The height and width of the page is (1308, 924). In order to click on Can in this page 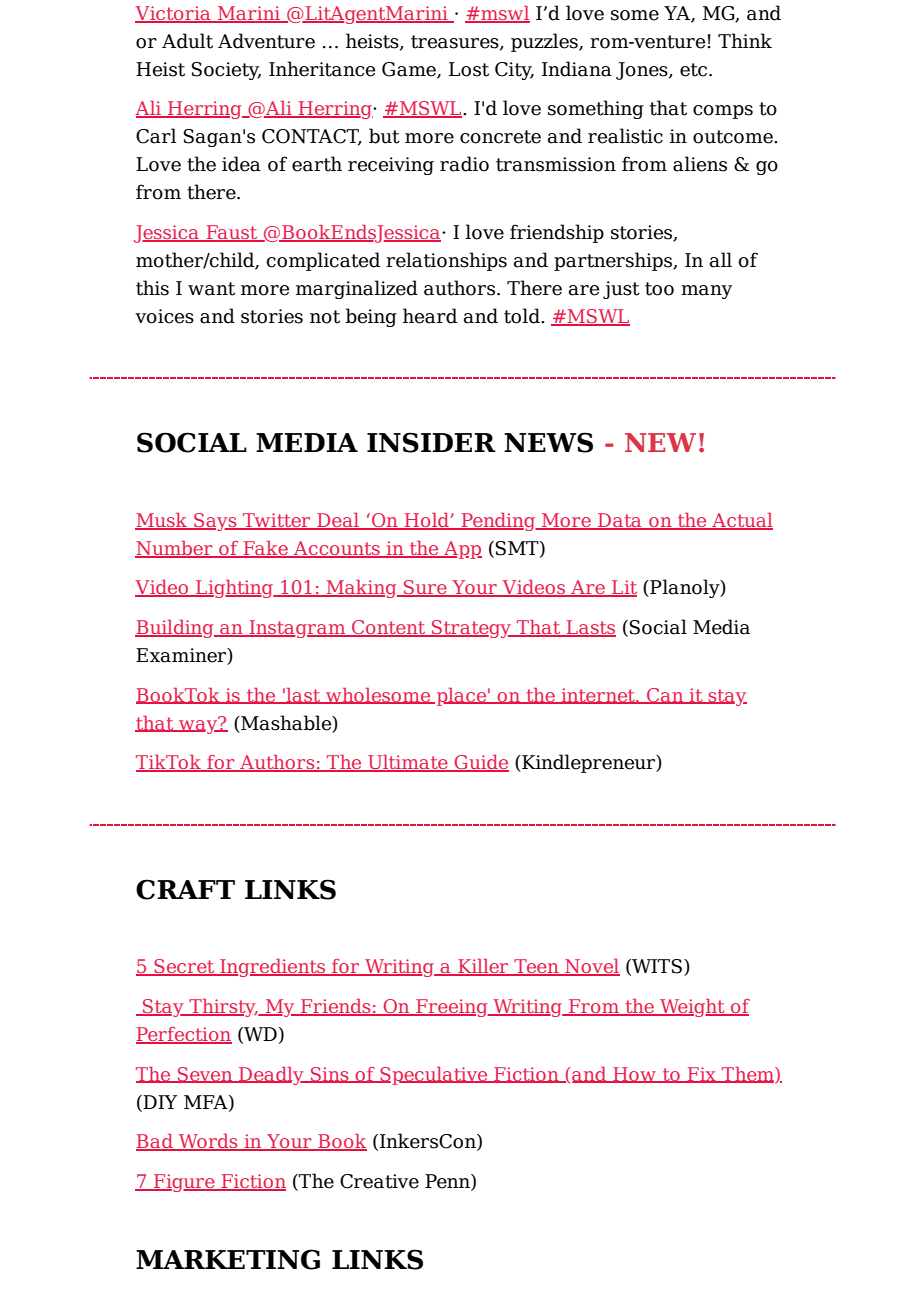, I will do `click(665, 696)`.
